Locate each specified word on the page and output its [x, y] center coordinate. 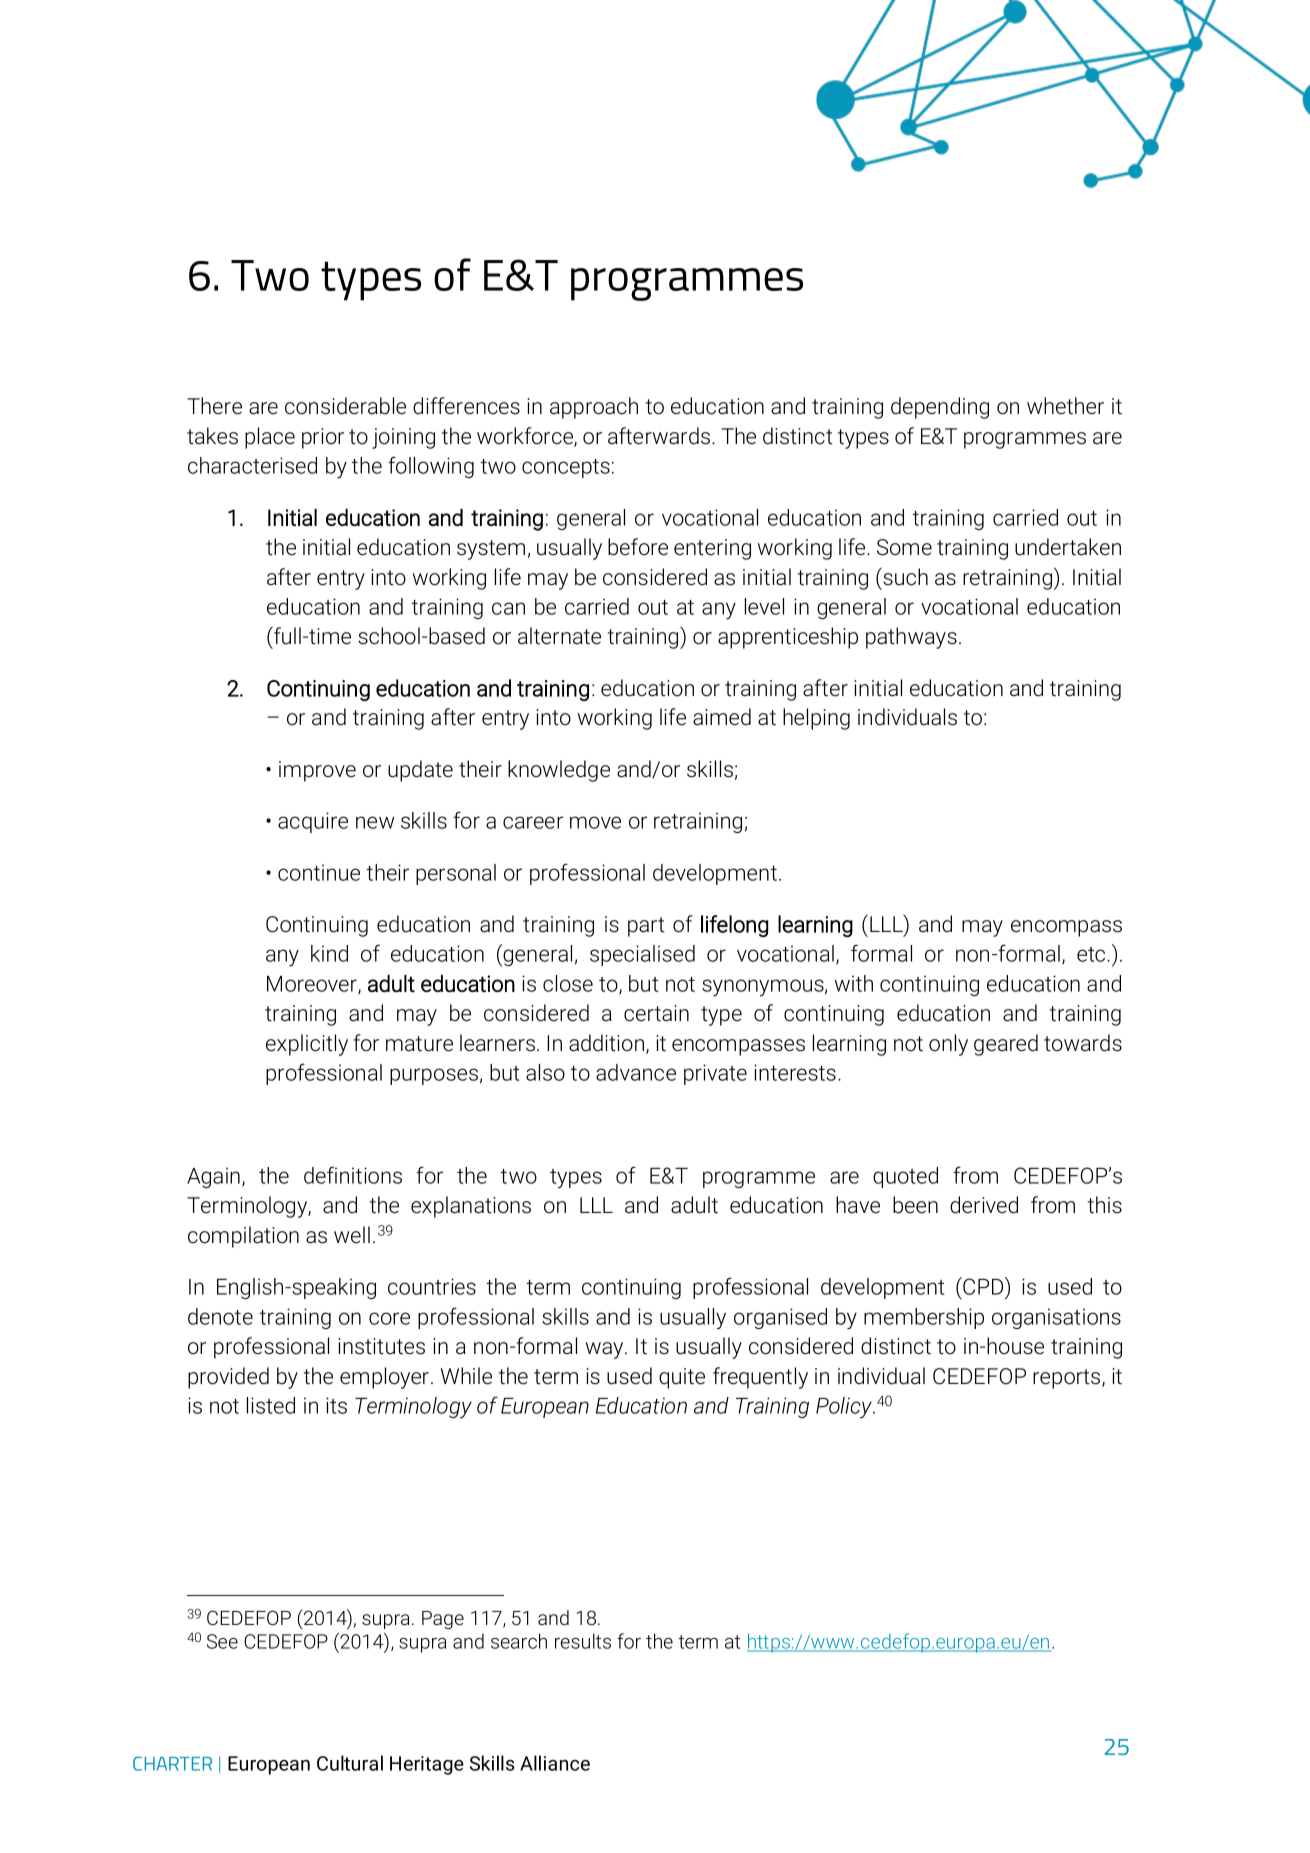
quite [682, 1378]
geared [1006, 1045]
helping [816, 719]
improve [317, 771]
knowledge [559, 771]
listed [271, 1405]
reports [1068, 1379]
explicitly [307, 1045]
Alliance [555, 1763]
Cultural [350, 1763]
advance [636, 1072]
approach [594, 408]
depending [940, 408]
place [270, 438]
